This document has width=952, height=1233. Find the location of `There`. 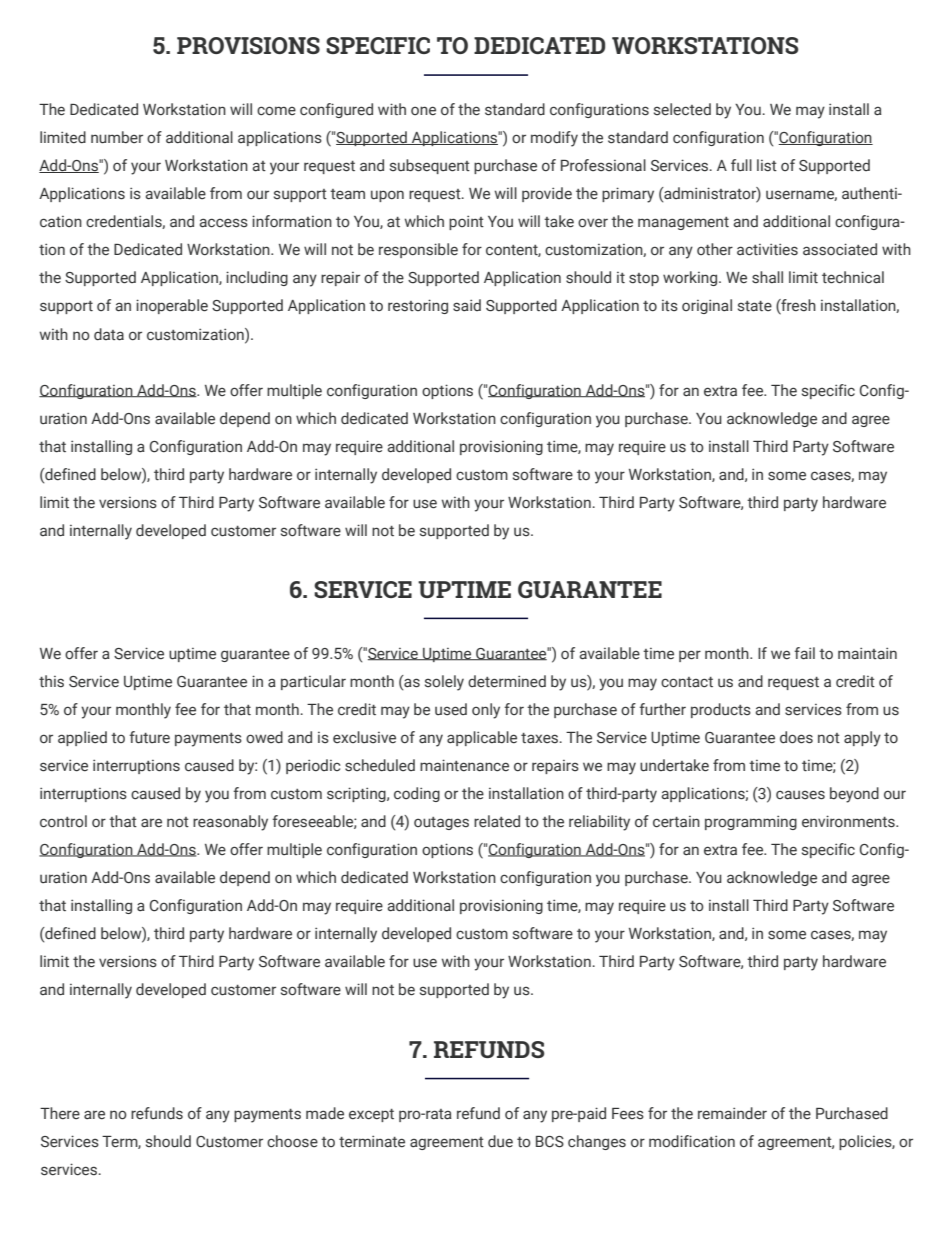

There is located at coordinates (60, 1113).
